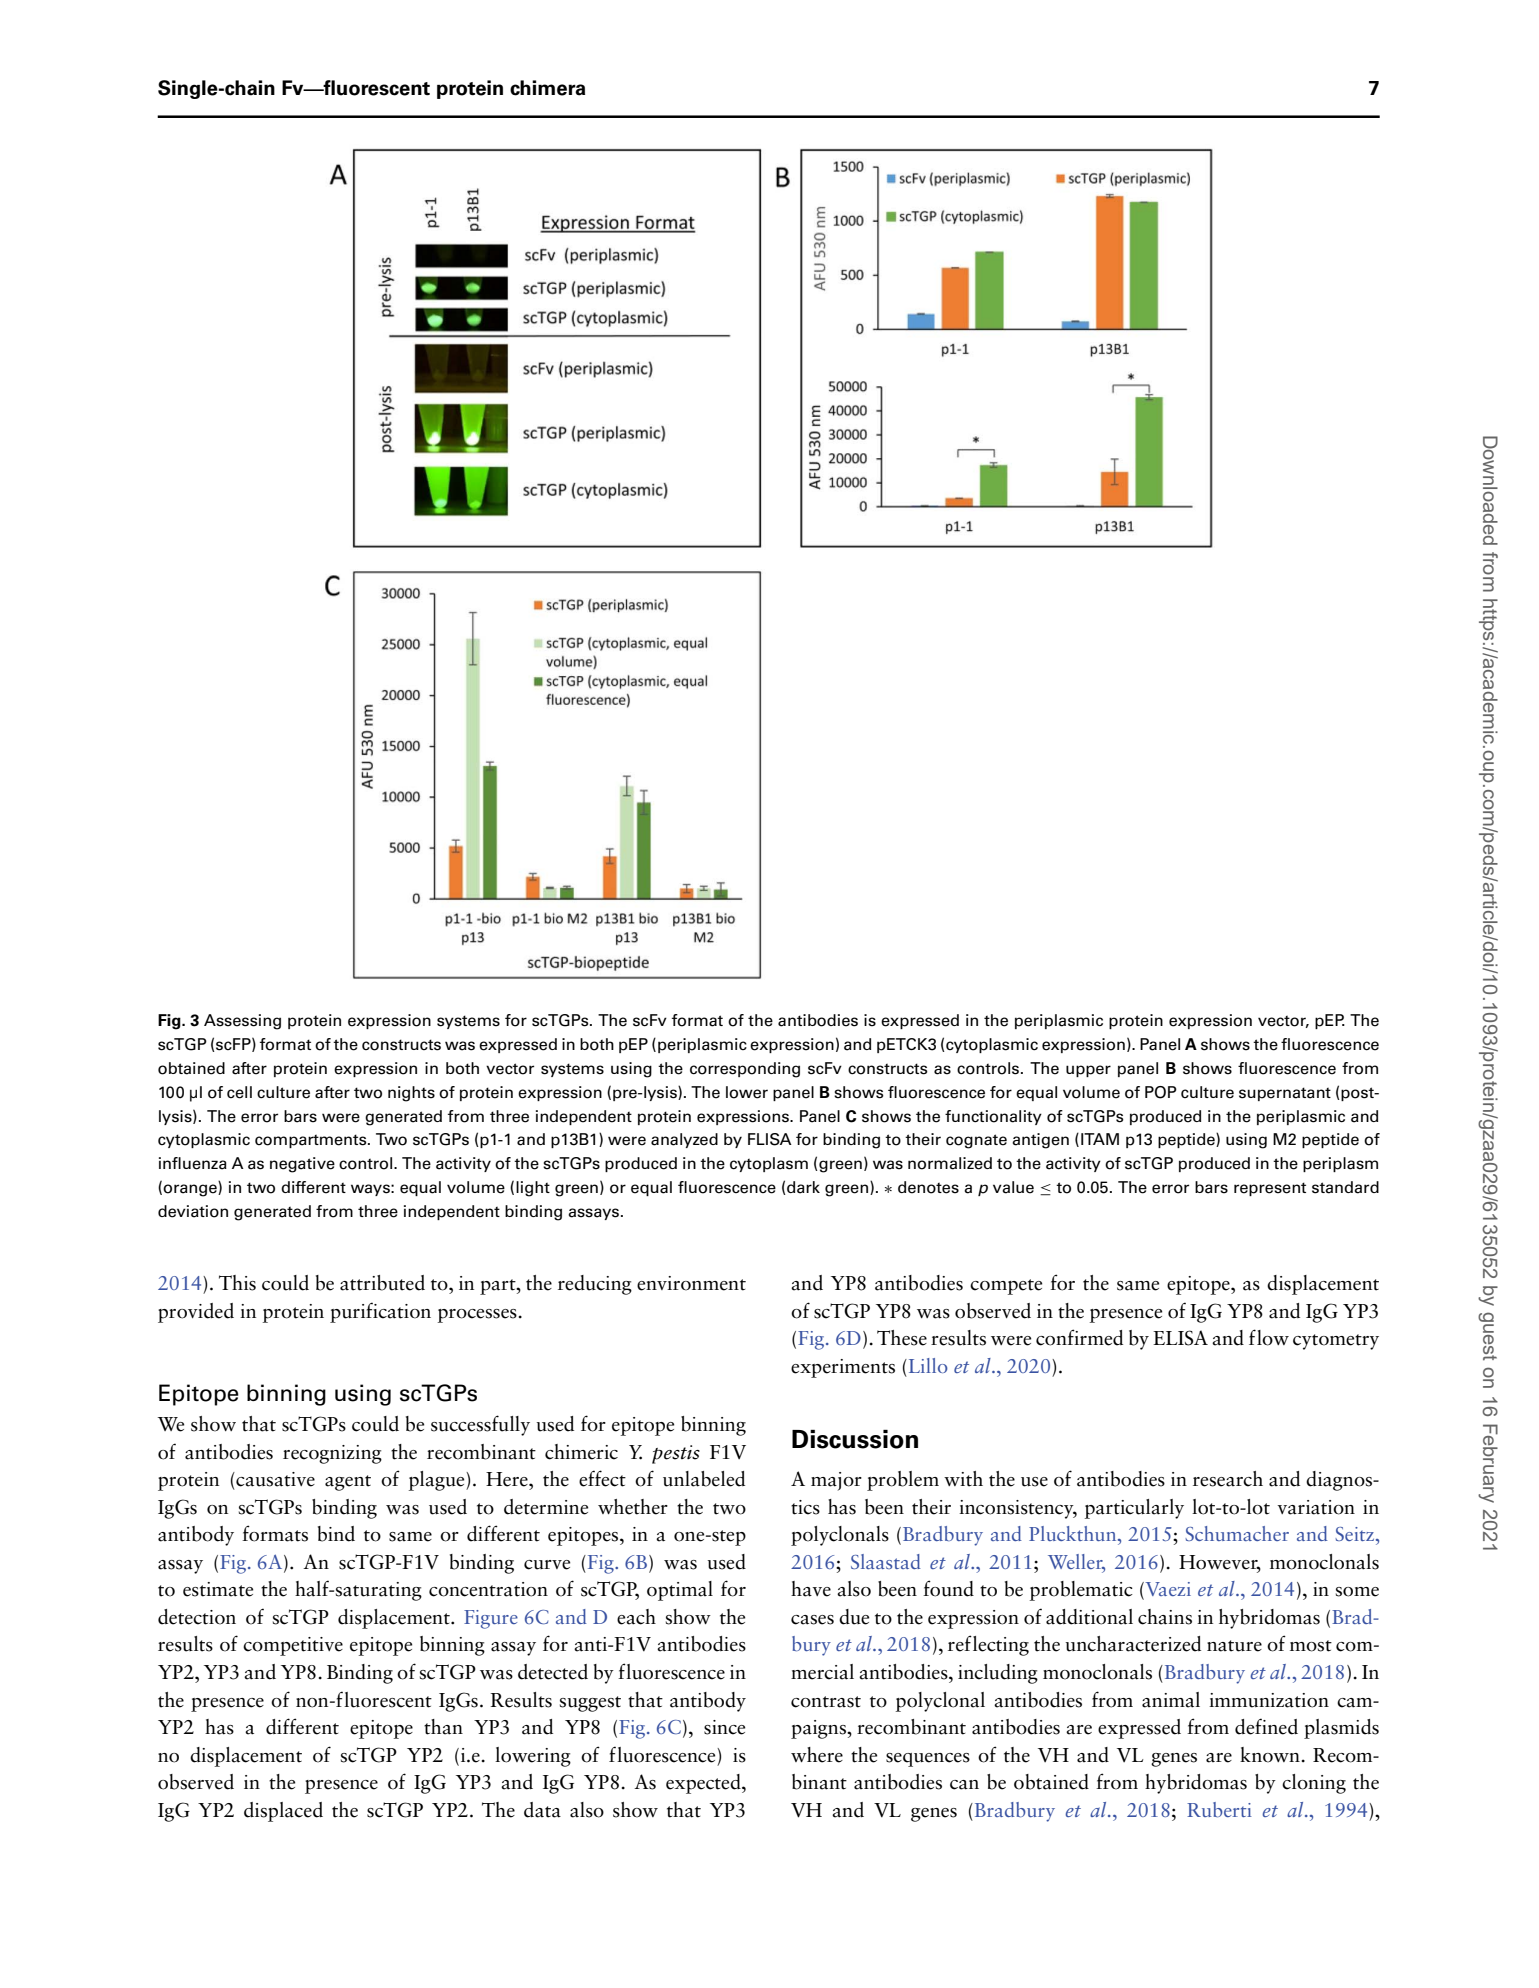 This image has width=1539, height=1988. What do you see at coordinates (684, 1140) in the image?
I see `analyzed` at bounding box center [684, 1140].
